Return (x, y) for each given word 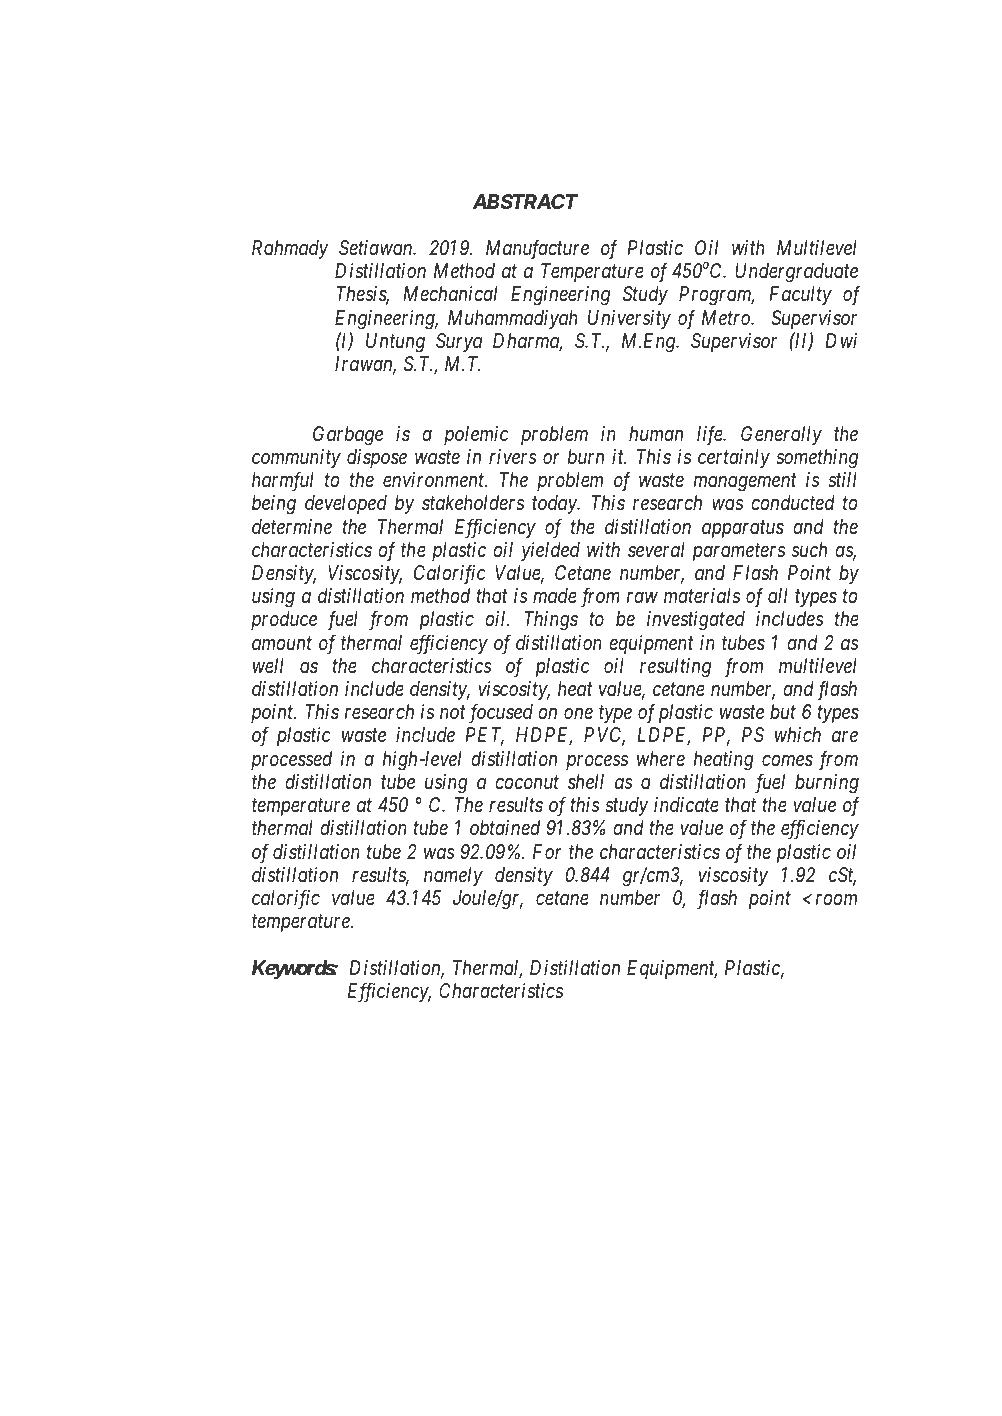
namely (453, 876)
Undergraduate (796, 273)
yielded (550, 551)
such (809, 549)
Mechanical (450, 294)
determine (292, 526)
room (836, 900)
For (547, 851)
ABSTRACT (525, 201)
